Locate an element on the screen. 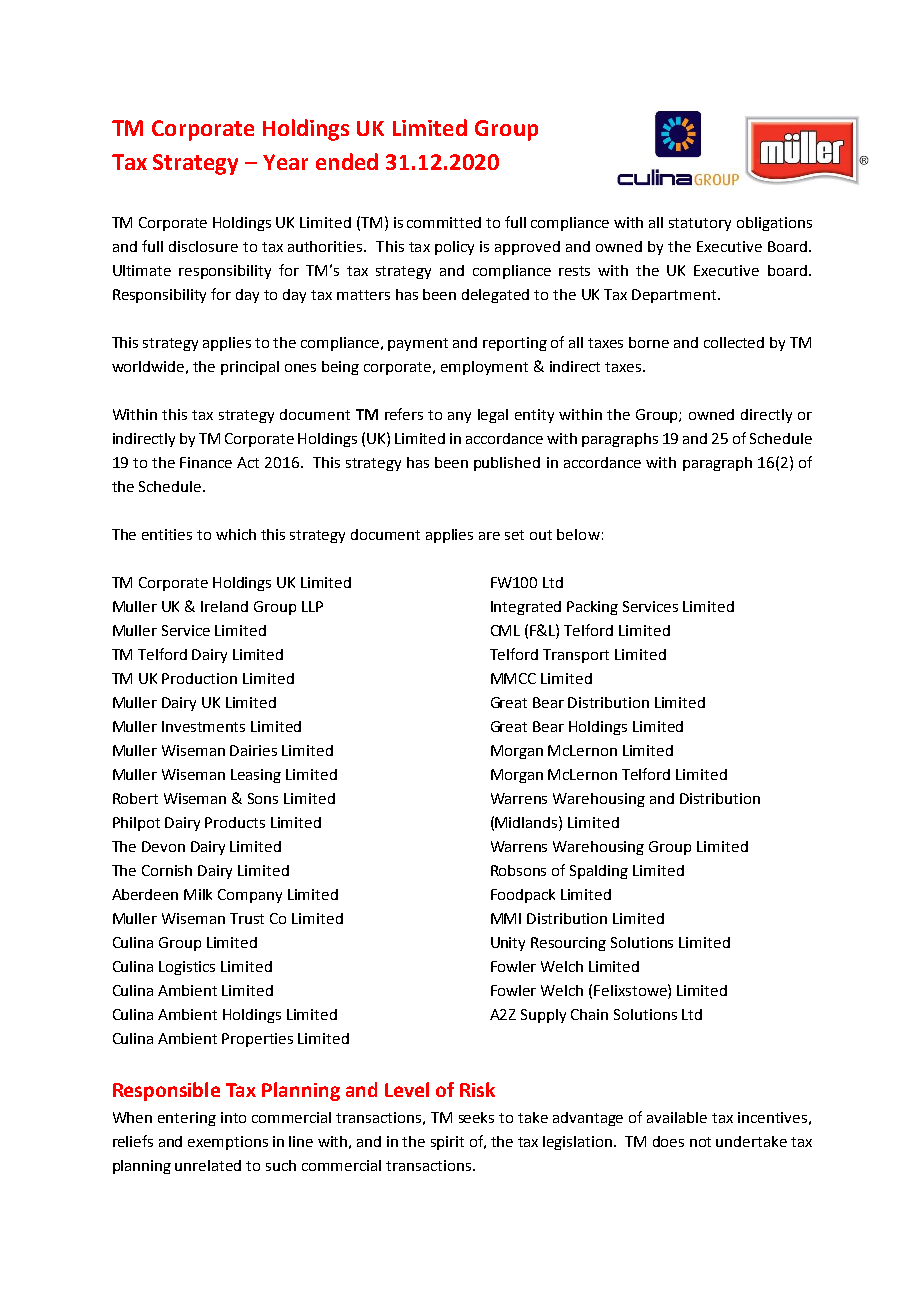 The width and height of the screenshot is (924, 1308). Investments is located at coordinates (203, 726).
